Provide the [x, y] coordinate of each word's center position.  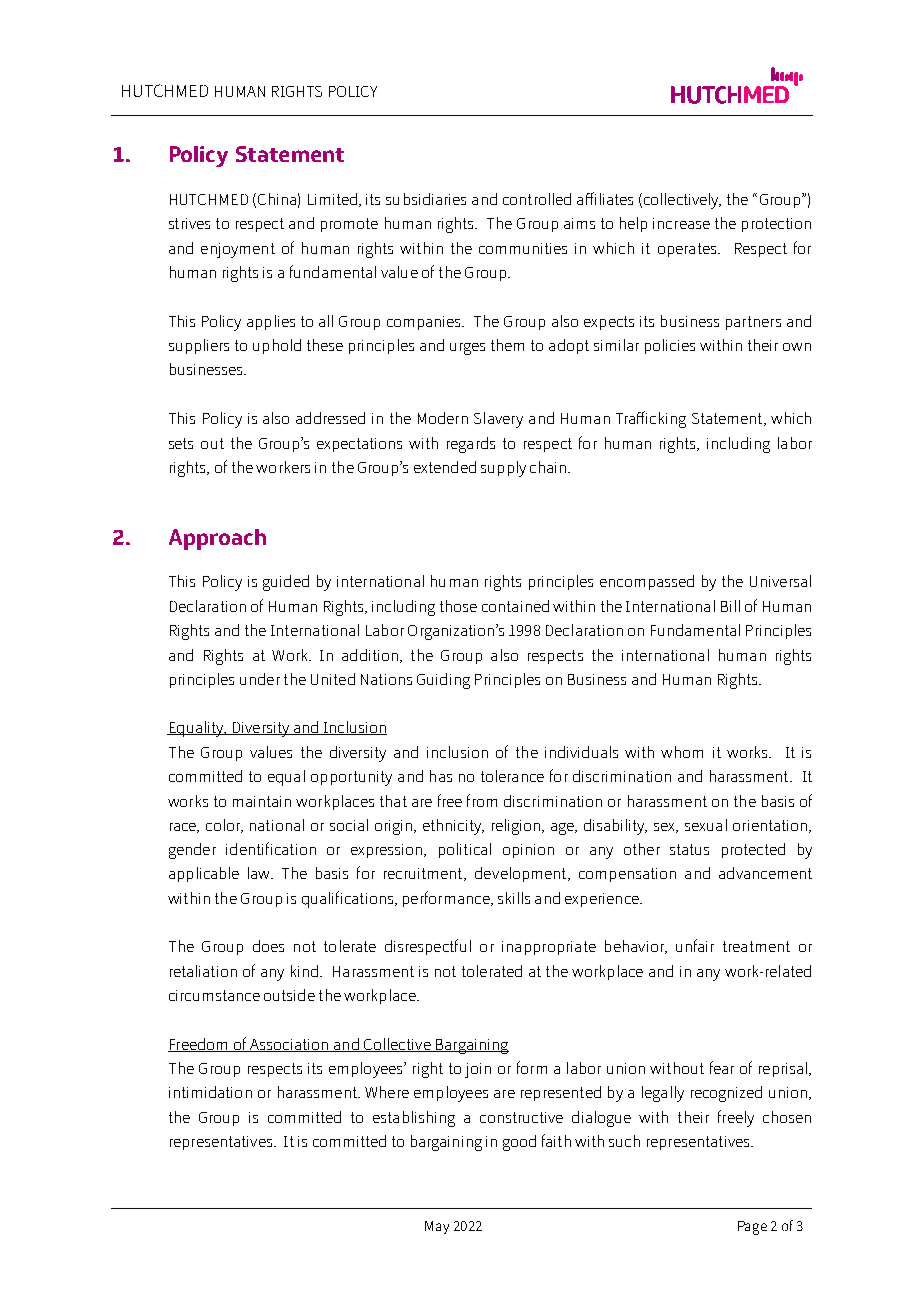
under [260, 679]
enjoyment [238, 250]
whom [682, 752]
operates [688, 250]
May [437, 1227]
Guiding [443, 681]
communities [523, 248]
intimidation [210, 1092]
